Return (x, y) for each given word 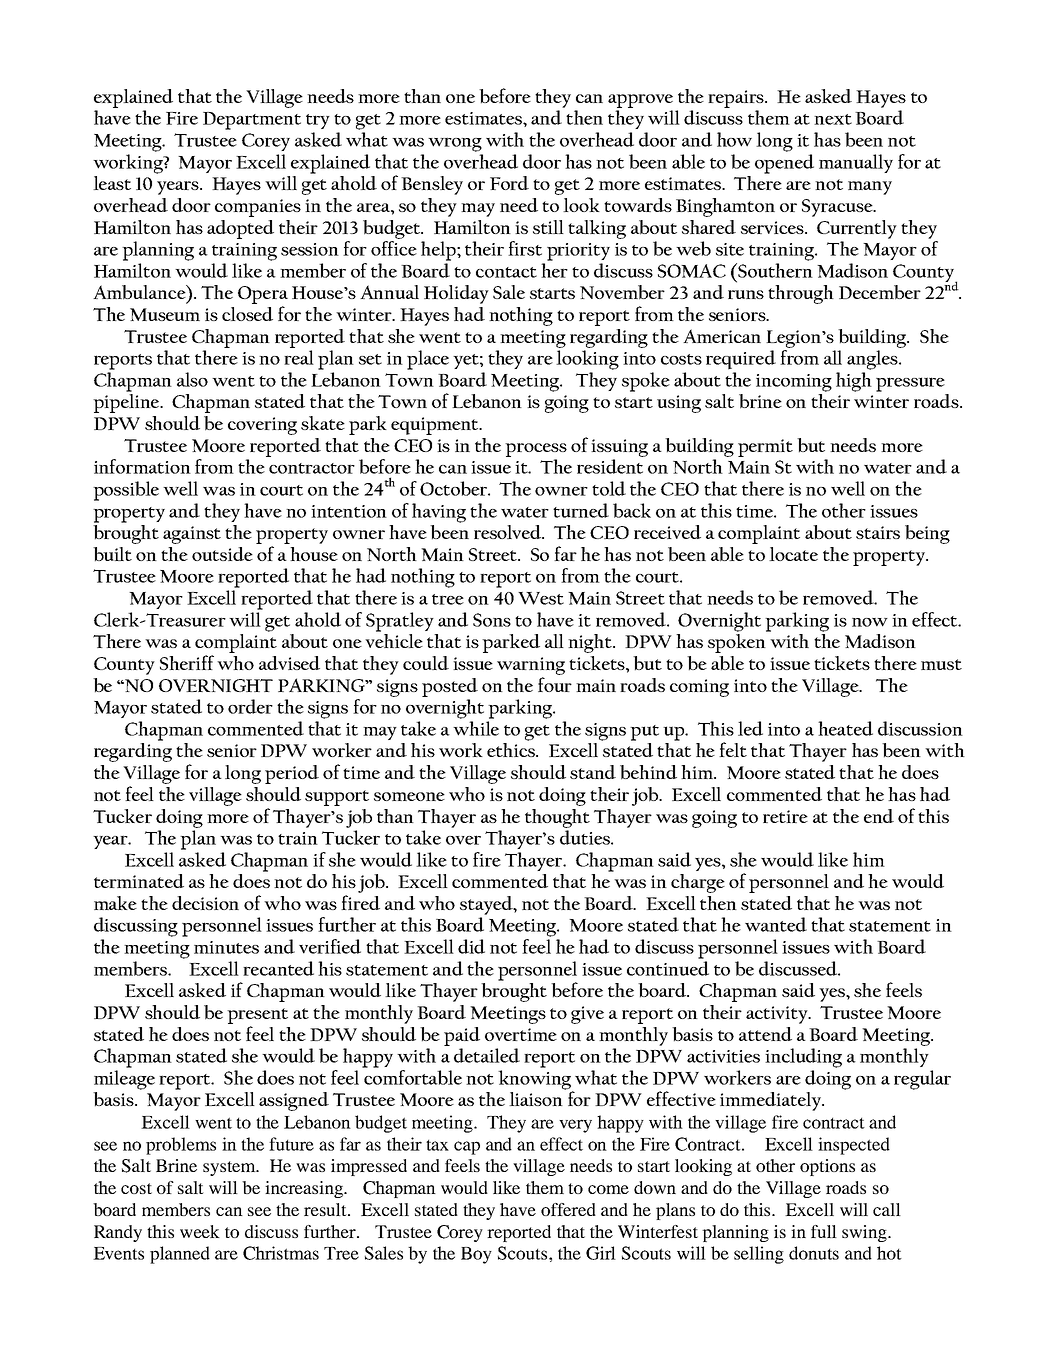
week (200, 1231)
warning (531, 666)
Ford (509, 183)
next (833, 119)
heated (845, 728)
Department (252, 121)
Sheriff (187, 662)
